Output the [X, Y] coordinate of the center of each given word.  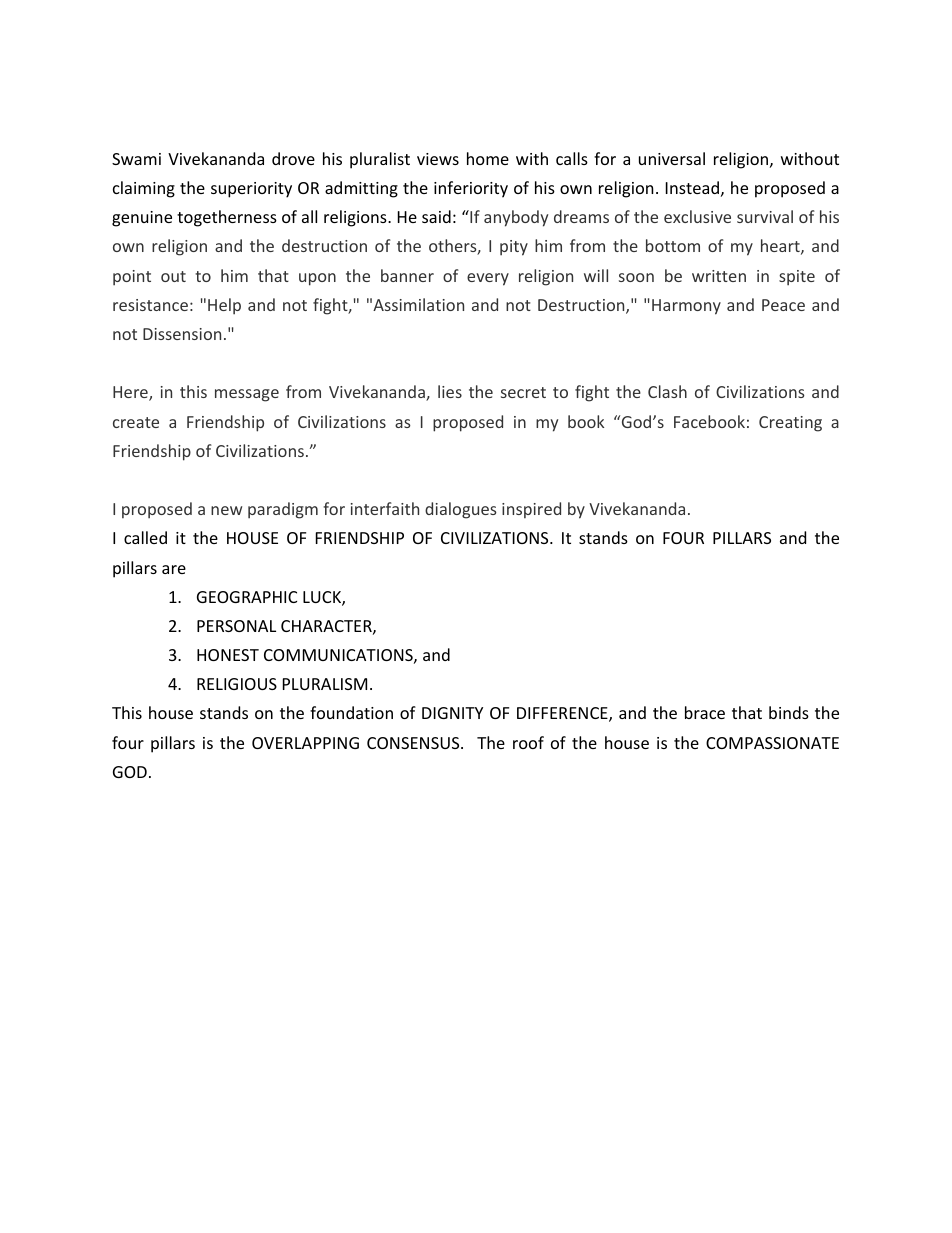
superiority [251, 190]
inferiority [471, 189]
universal [672, 158]
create [136, 422]
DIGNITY [452, 713]
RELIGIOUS [237, 684]
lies [450, 391]
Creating [790, 424]
